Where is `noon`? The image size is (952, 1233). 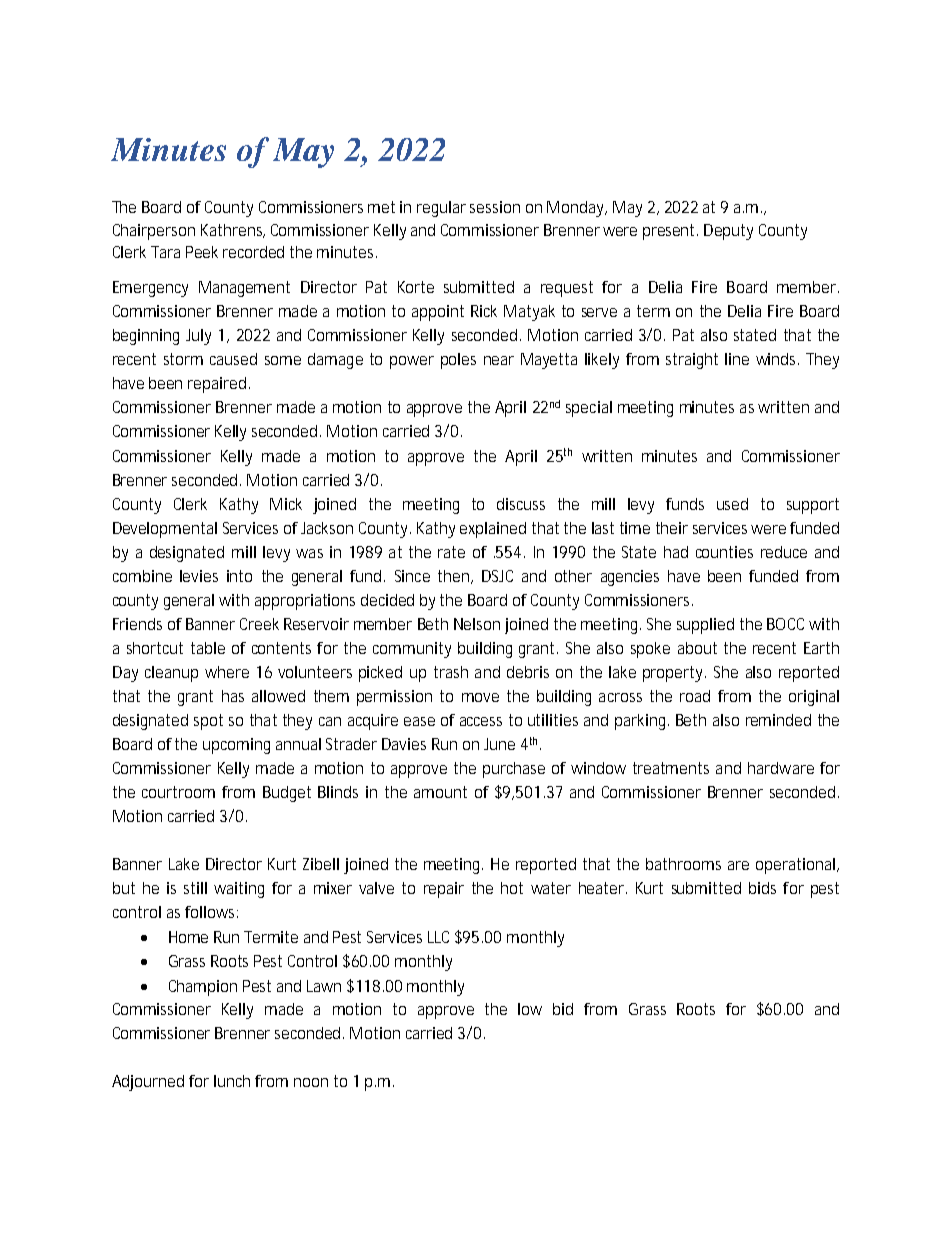
noon is located at coordinates (311, 1082).
